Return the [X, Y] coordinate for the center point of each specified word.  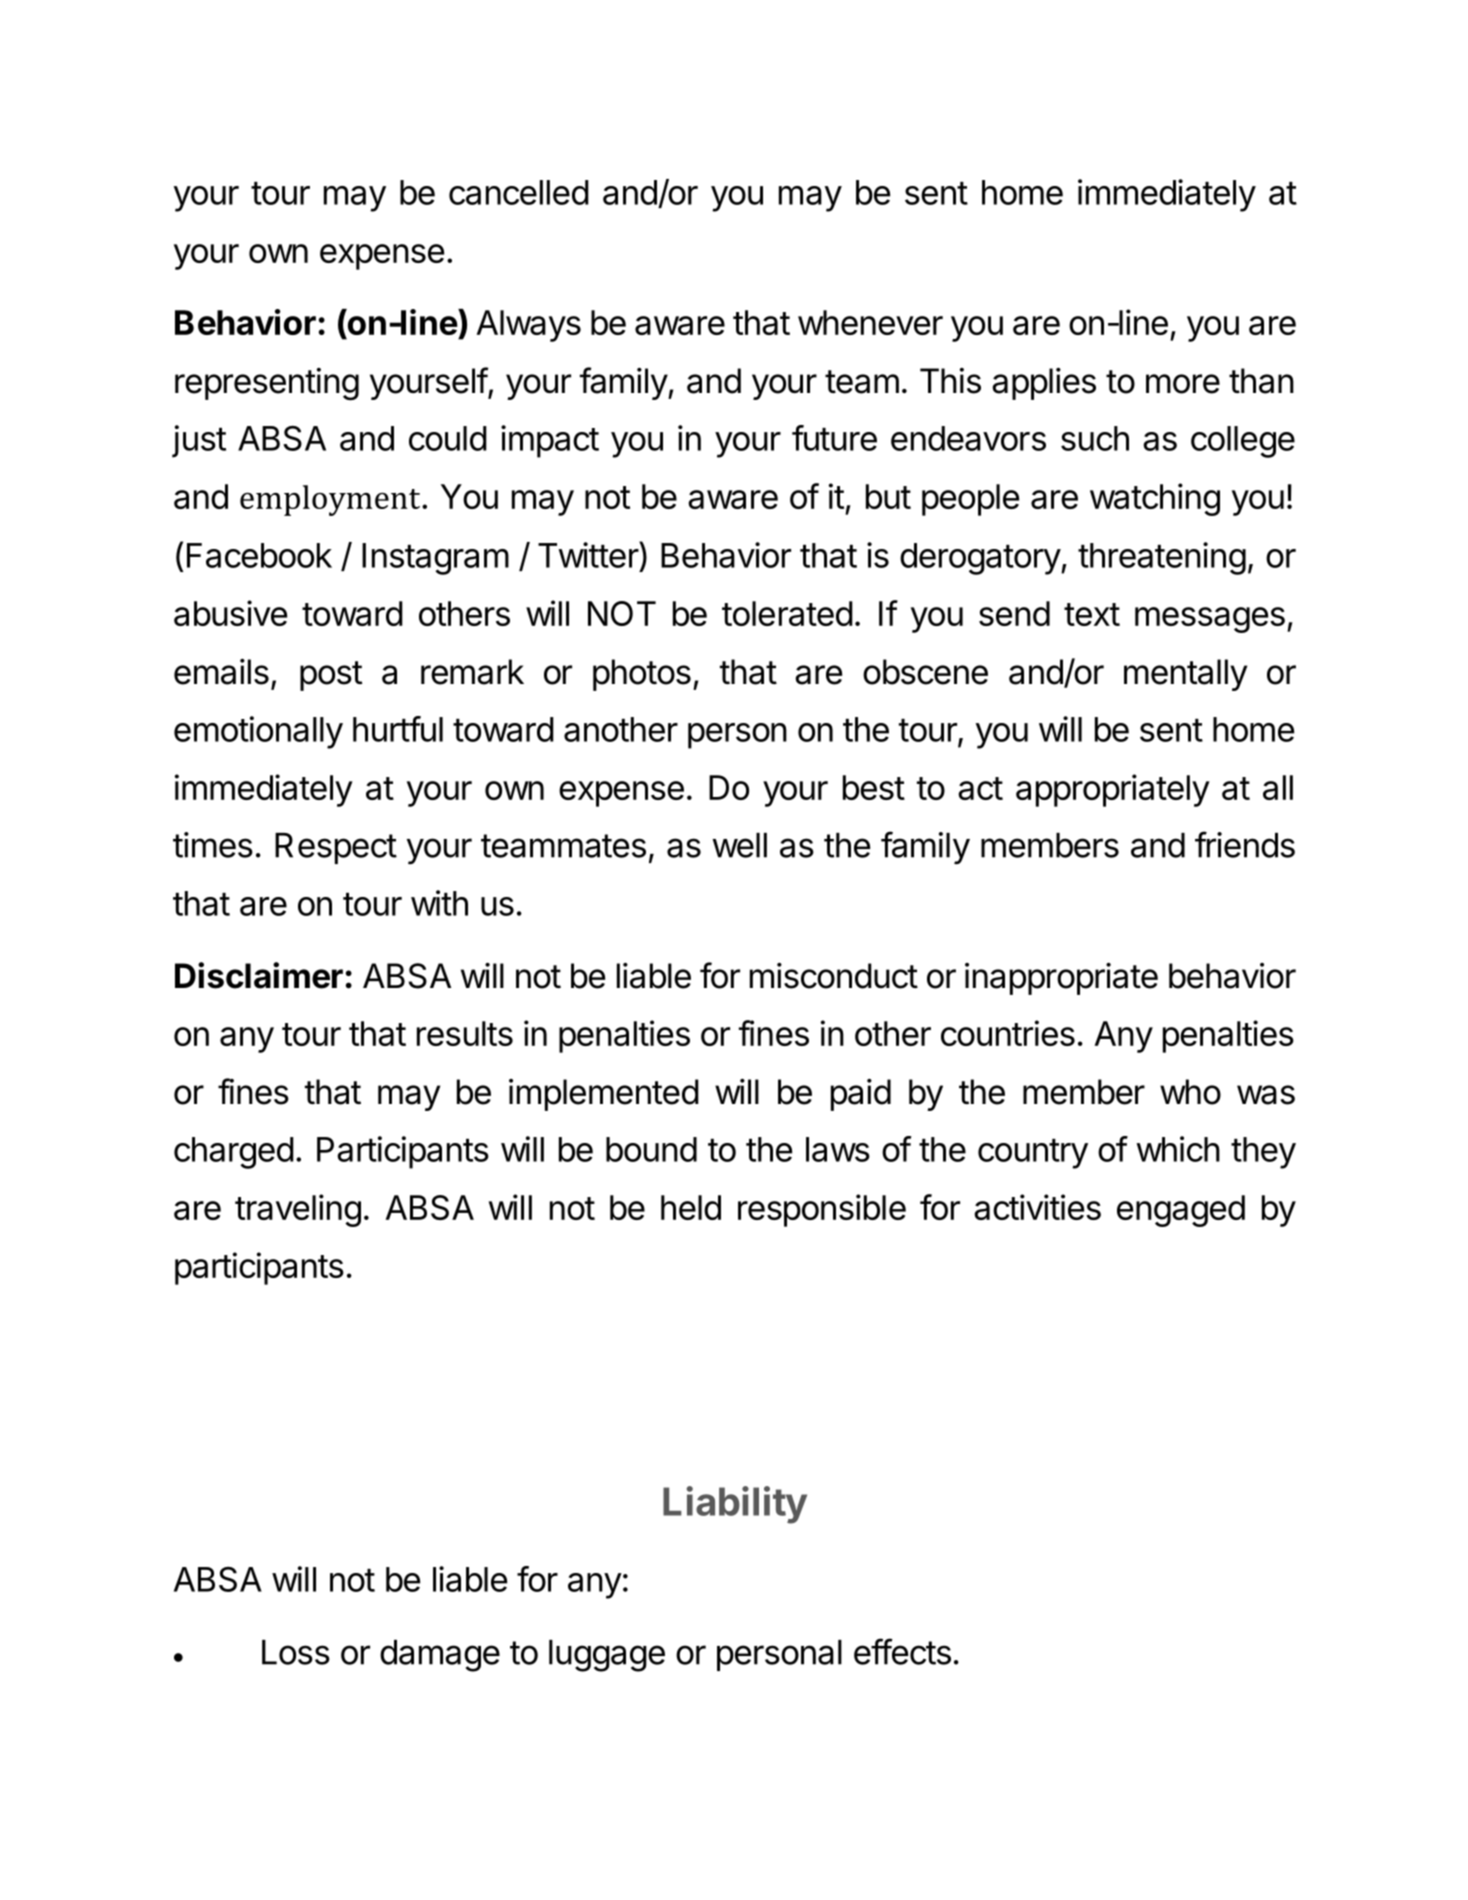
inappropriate [1061, 979]
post [331, 676]
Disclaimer [259, 975]
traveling [298, 1210]
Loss [296, 1652]
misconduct [834, 976]
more [1183, 384]
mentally [1185, 675]
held [691, 1207]
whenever [870, 322]
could [448, 438]
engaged [1181, 1211]
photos [642, 675]
